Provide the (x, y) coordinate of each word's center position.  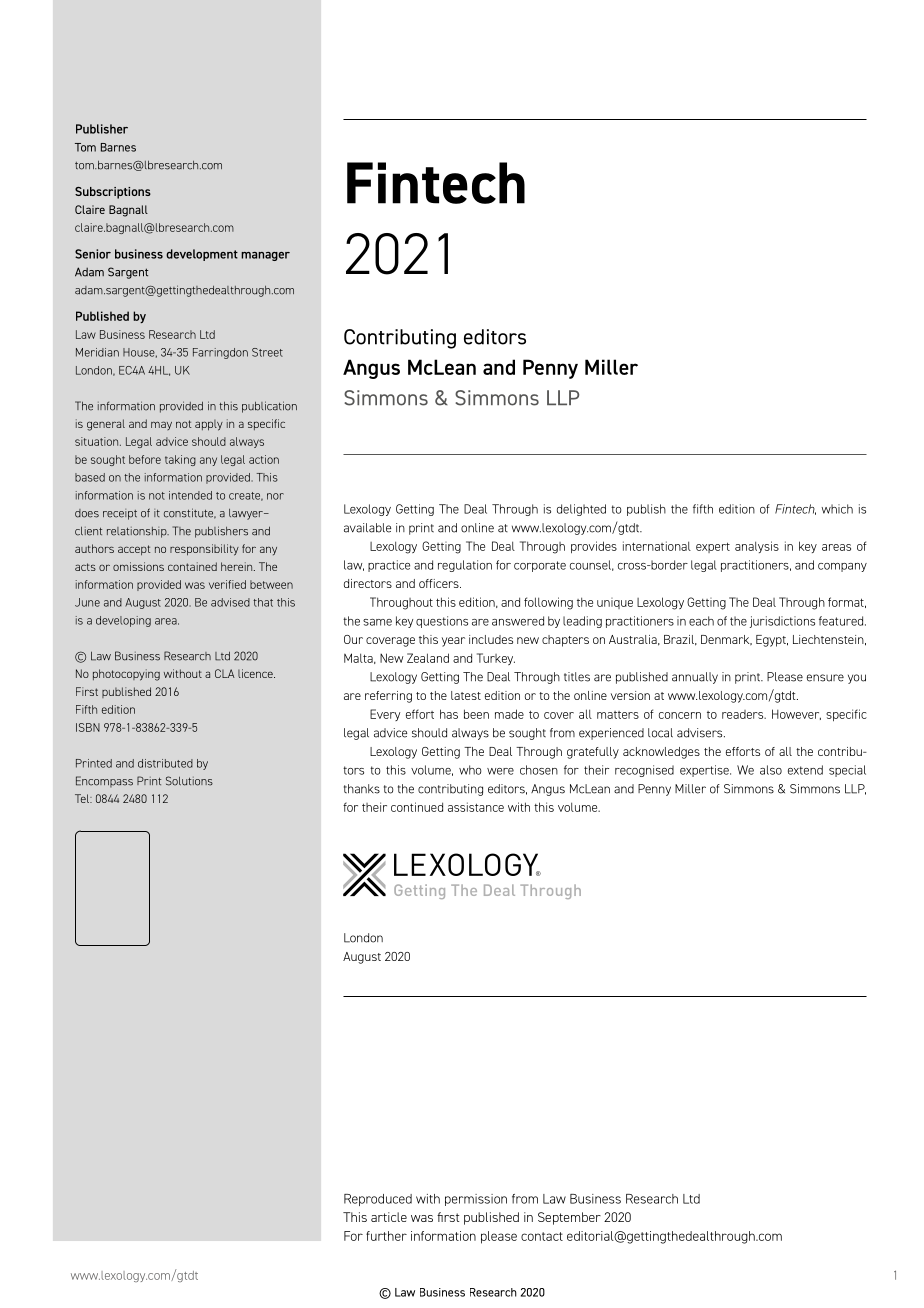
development (202, 255)
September (569, 1218)
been (476, 714)
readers (744, 714)
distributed (165, 763)
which (837, 509)
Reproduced (378, 1200)
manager (265, 256)
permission (476, 1200)
